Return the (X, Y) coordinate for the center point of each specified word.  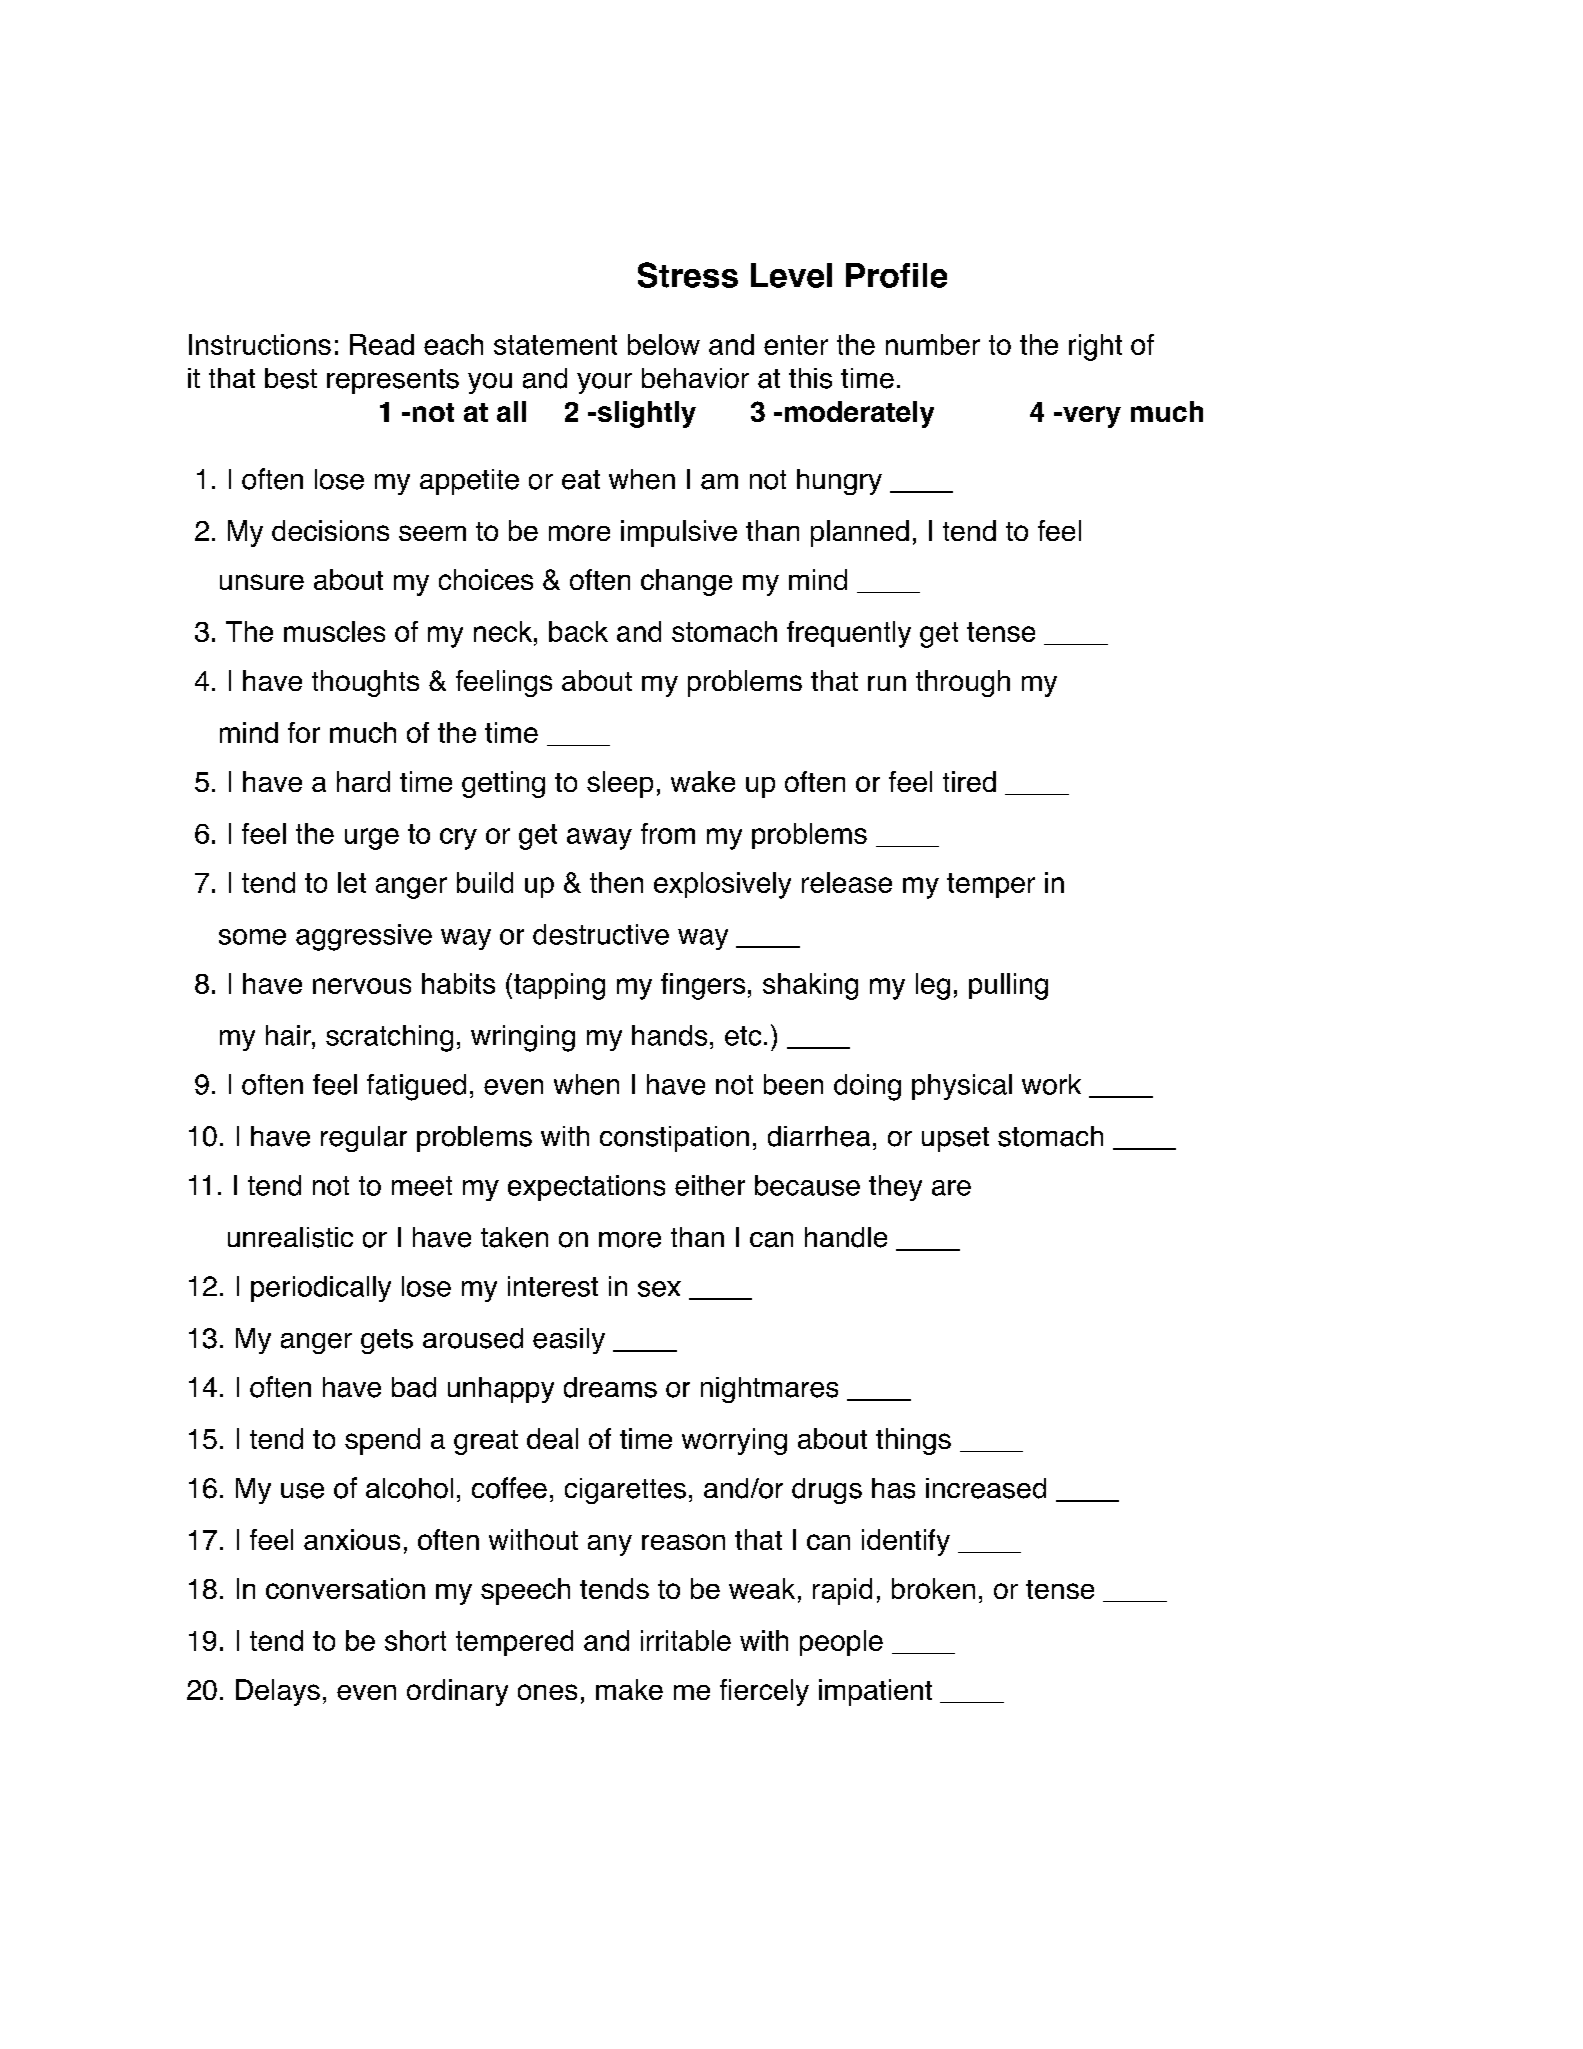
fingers (703, 986)
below (664, 344)
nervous (362, 986)
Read (382, 344)
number (933, 344)
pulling (1008, 986)
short (415, 1640)
